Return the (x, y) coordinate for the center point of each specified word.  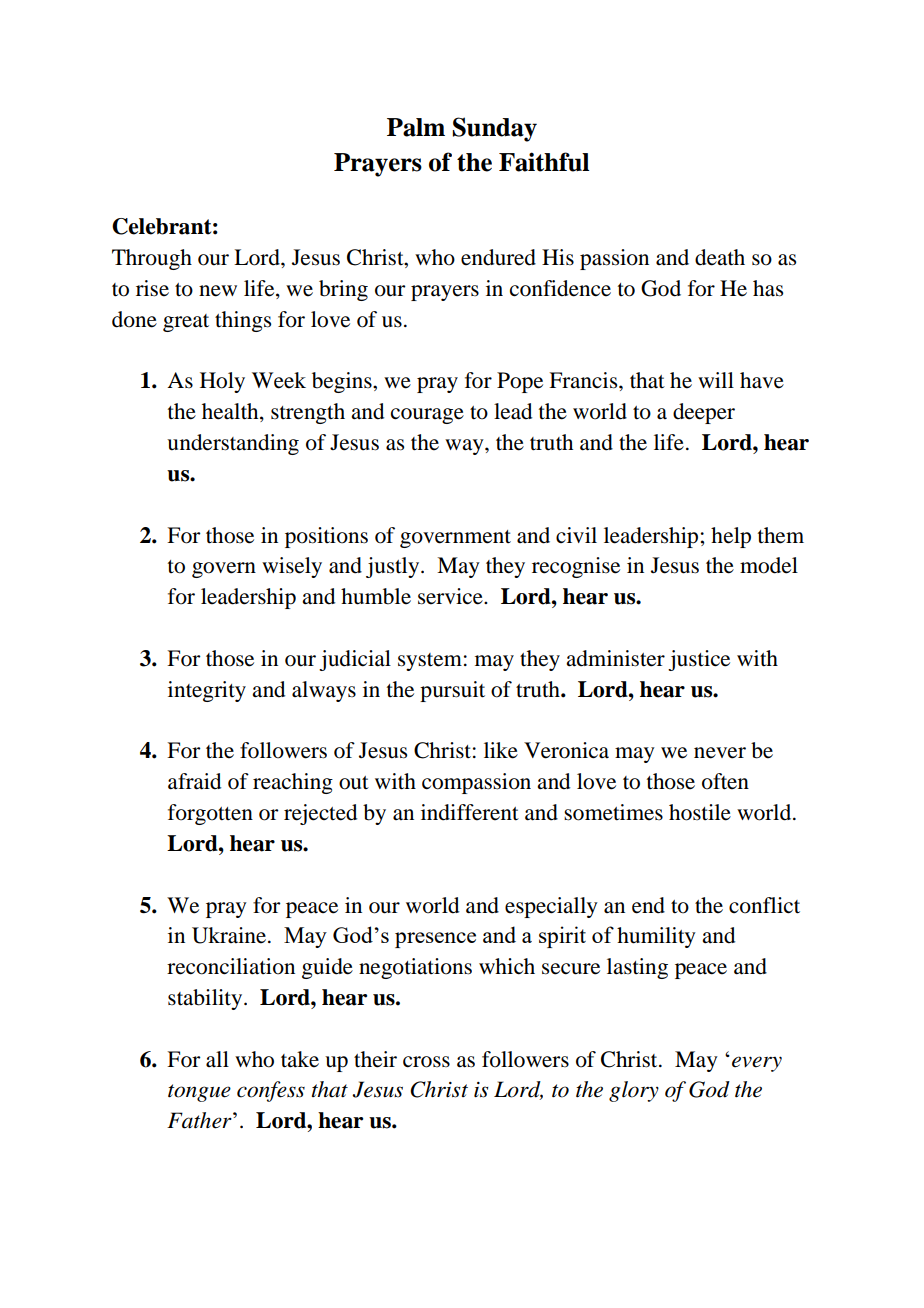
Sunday (494, 129)
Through (152, 259)
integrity (207, 691)
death (720, 257)
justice (699, 660)
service (451, 596)
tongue (199, 1093)
